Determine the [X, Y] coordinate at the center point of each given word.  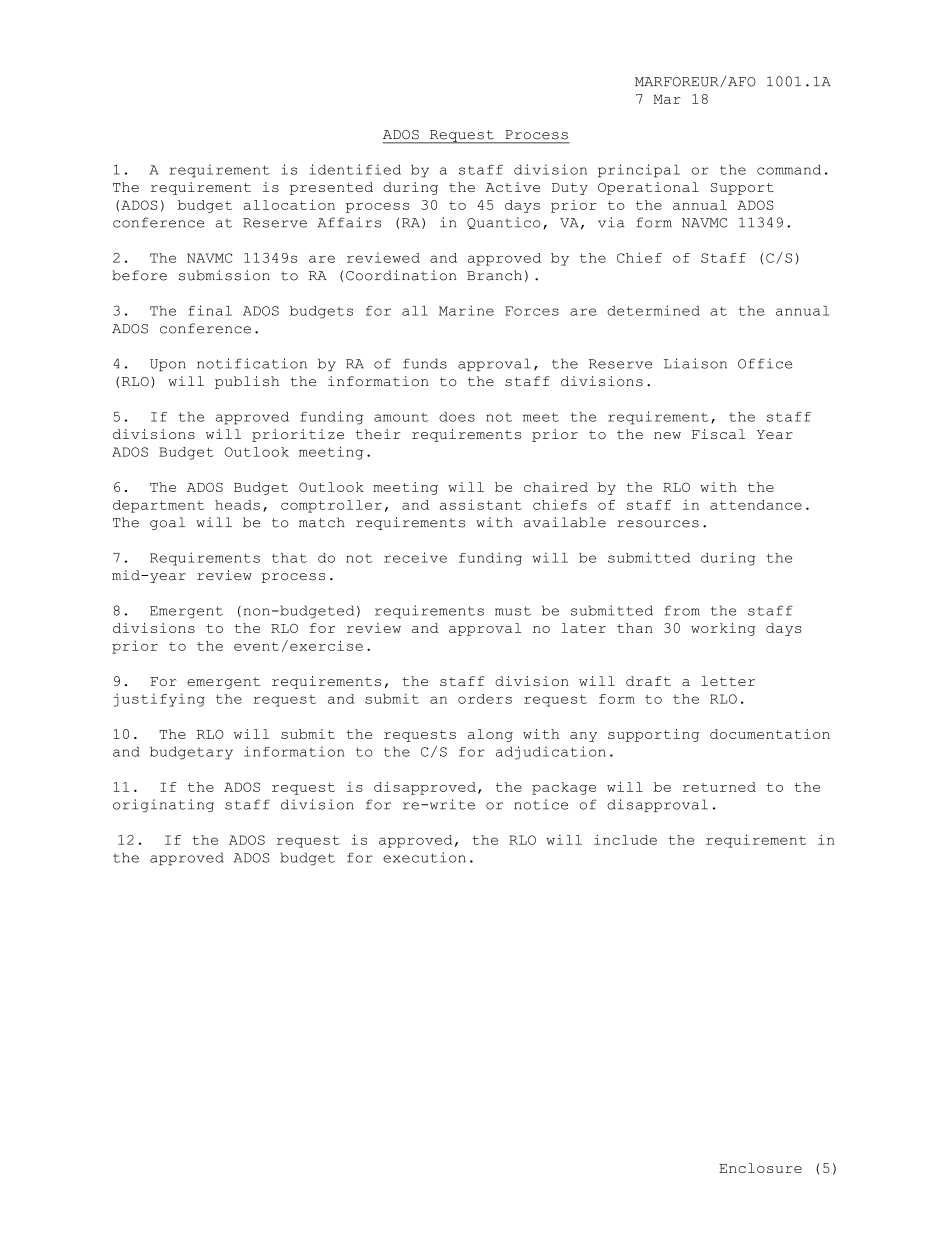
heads [237, 505]
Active [512, 187]
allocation [289, 205]
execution [424, 857]
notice [541, 804]
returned [719, 787]
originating [163, 805]
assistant [481, 504]
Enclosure [760, 1168]
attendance [756, 505]
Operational [648, 188]
